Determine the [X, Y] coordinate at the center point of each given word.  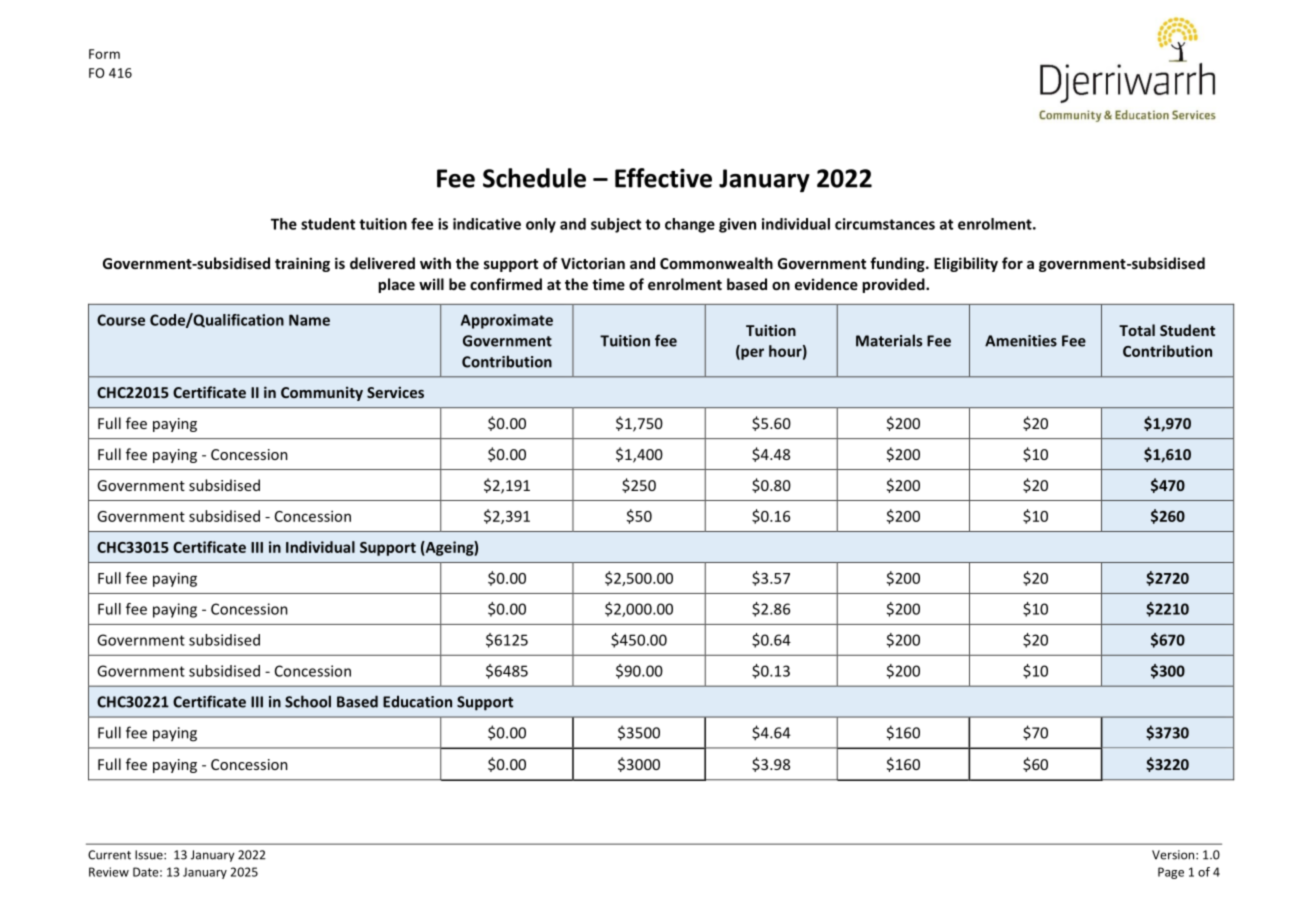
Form [104, 54]
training [302, 264]
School [308, 701]
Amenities [1021, 341]
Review [109, 872]
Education [417, 701]
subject [616, 225]
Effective [663, 178]
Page [1171, 873]
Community [322, 394]
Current [109, 855]
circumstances [885, 224]
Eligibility [966, 264]
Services [395, 392]
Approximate [507, 321]
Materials [889, 340]
